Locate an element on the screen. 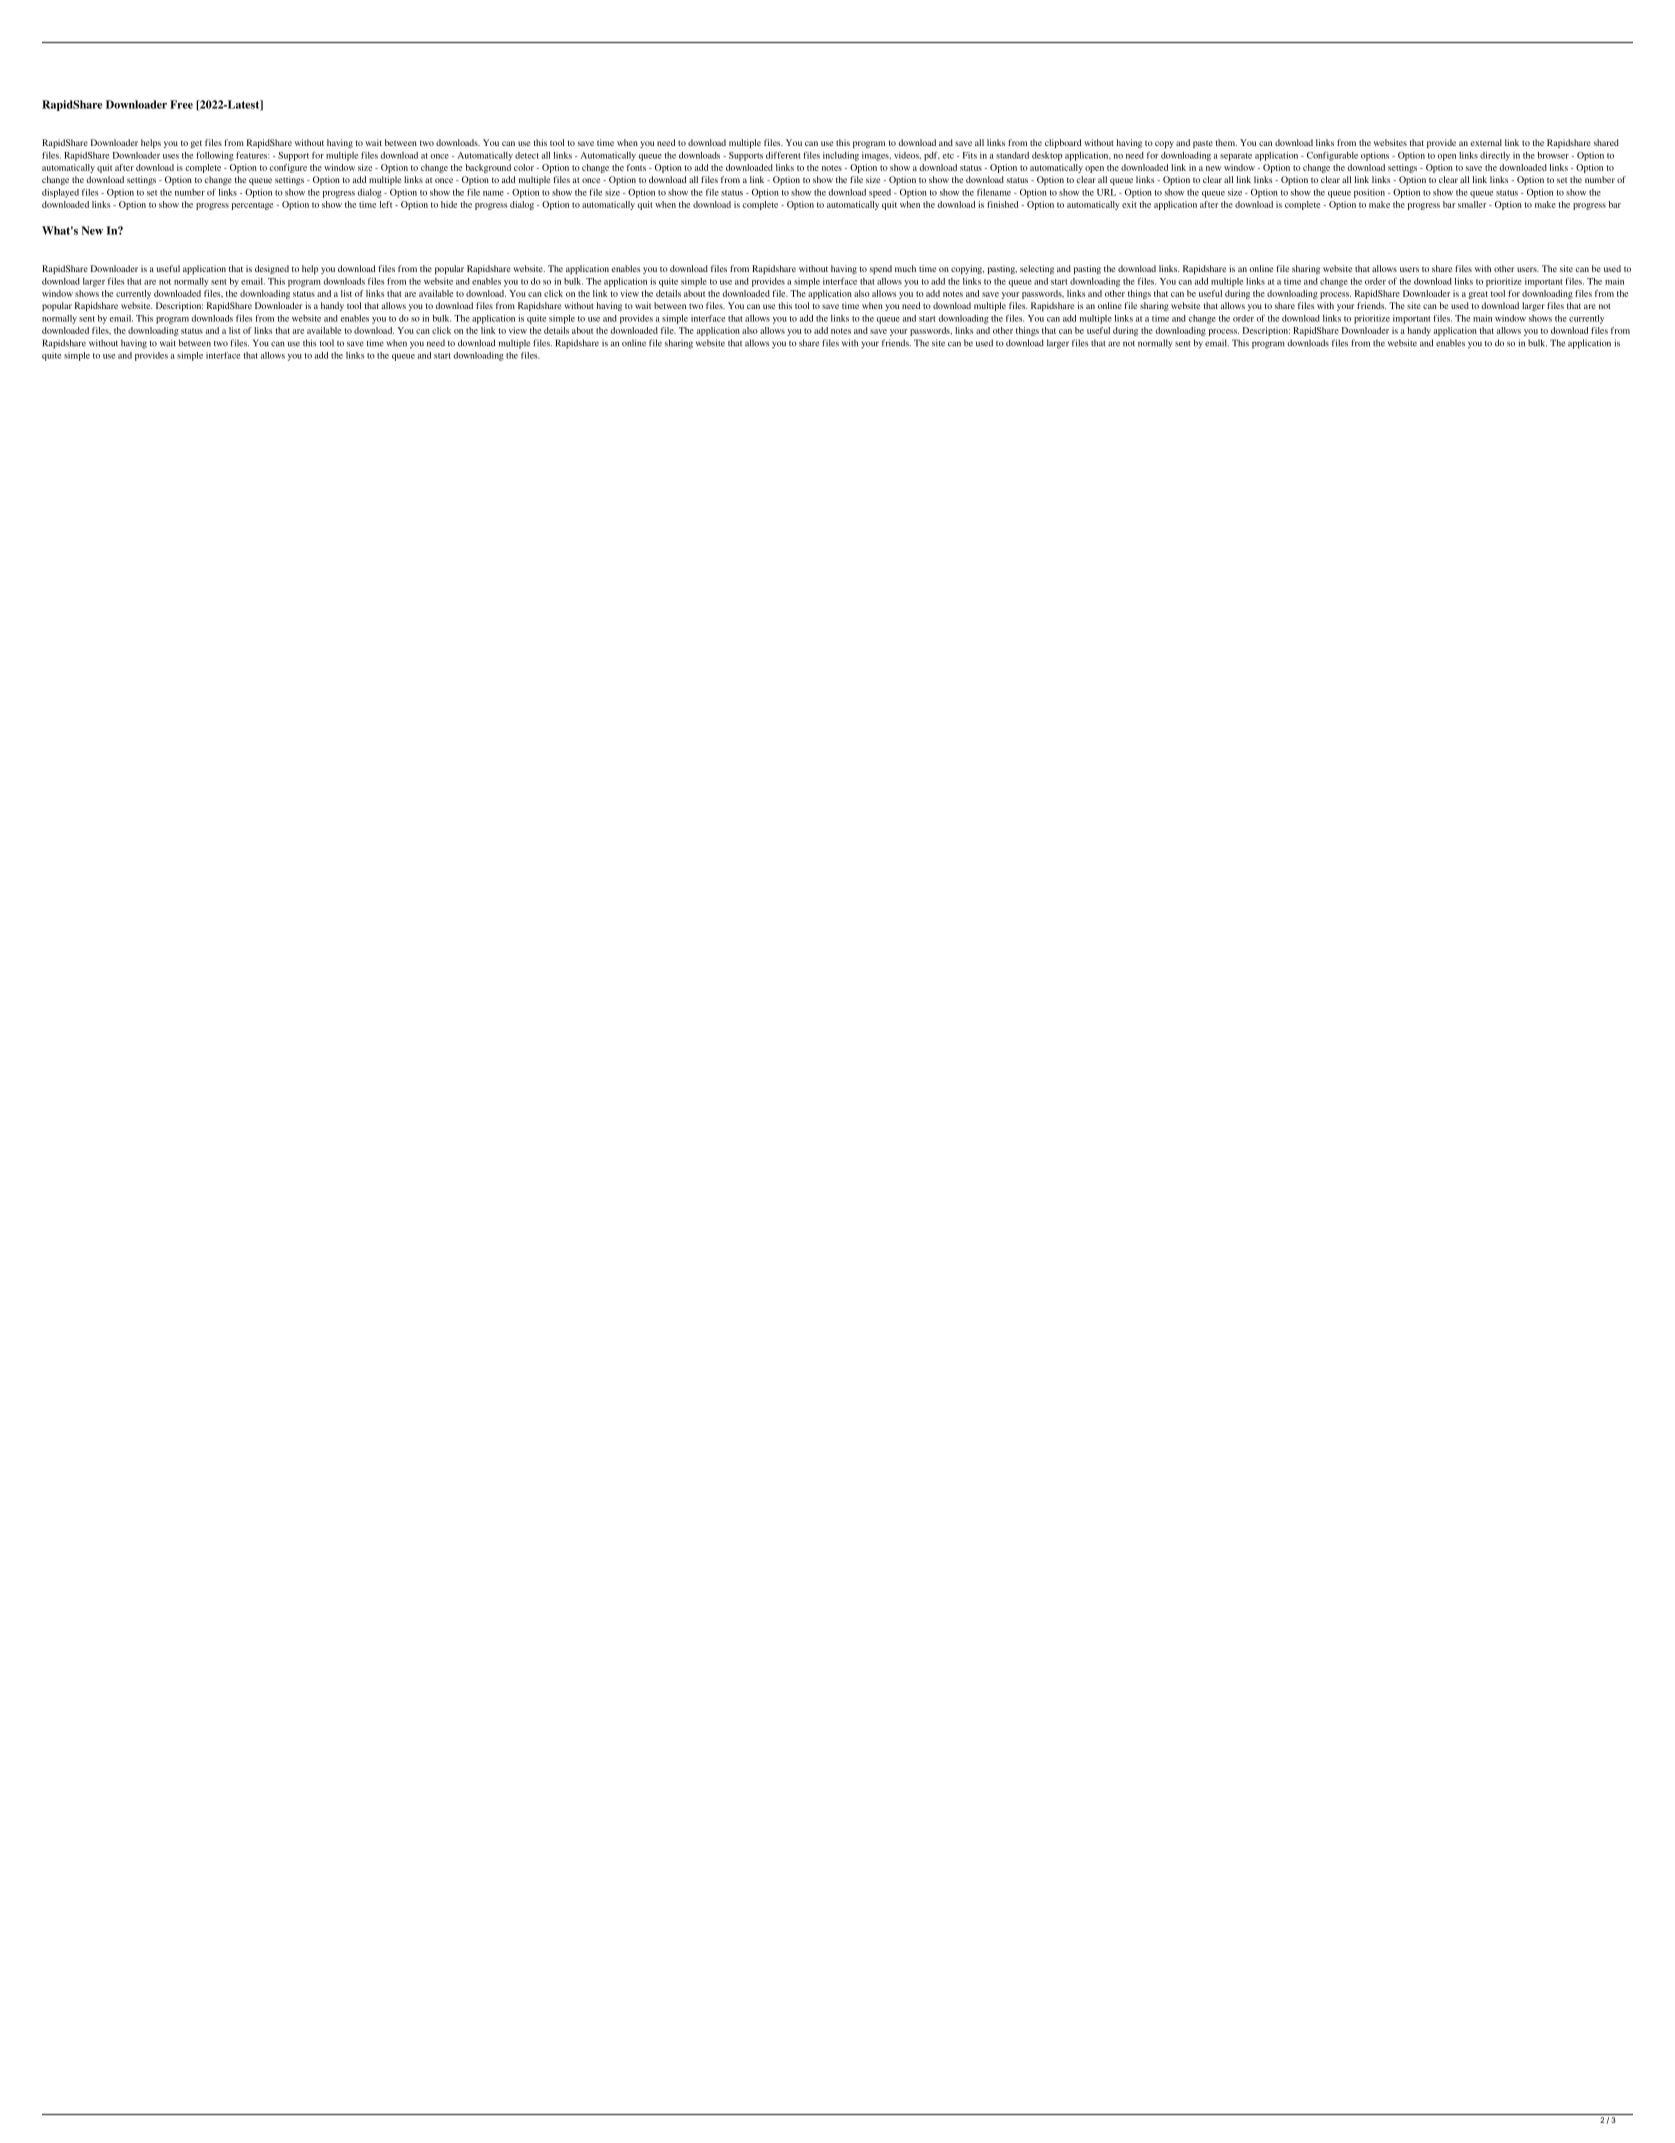  them is located at coordinates (1226, 142).
